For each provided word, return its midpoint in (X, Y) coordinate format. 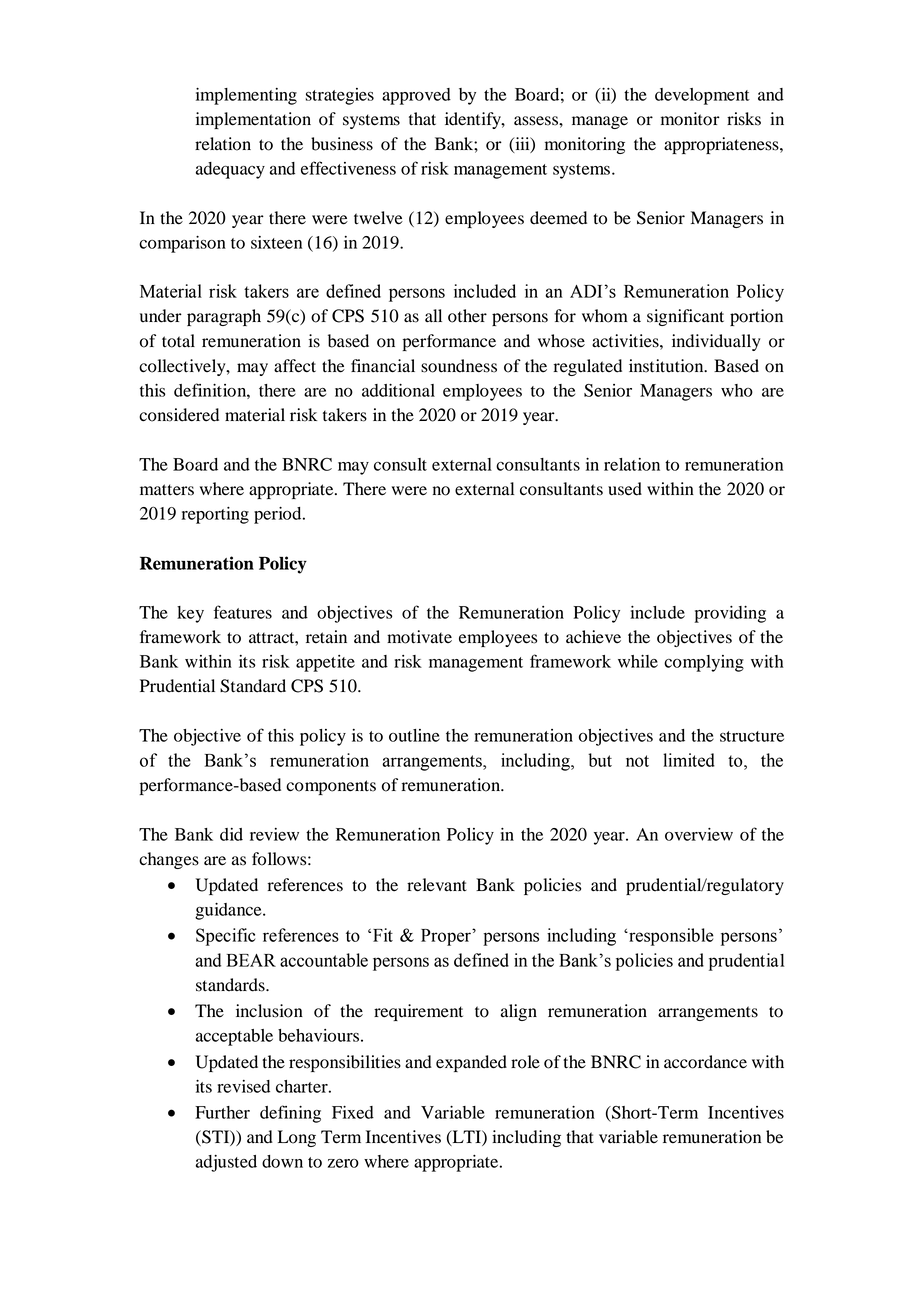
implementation (253, 120)
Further (222, 1112)
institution (667, 366)
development (702, 96)
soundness (459, 366)
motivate (419, 637)
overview (699, 834)
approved (416, 96)
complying (704, 663)
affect (295, 366)
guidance (229, 911)
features (243, 612)
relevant (437, 885)
